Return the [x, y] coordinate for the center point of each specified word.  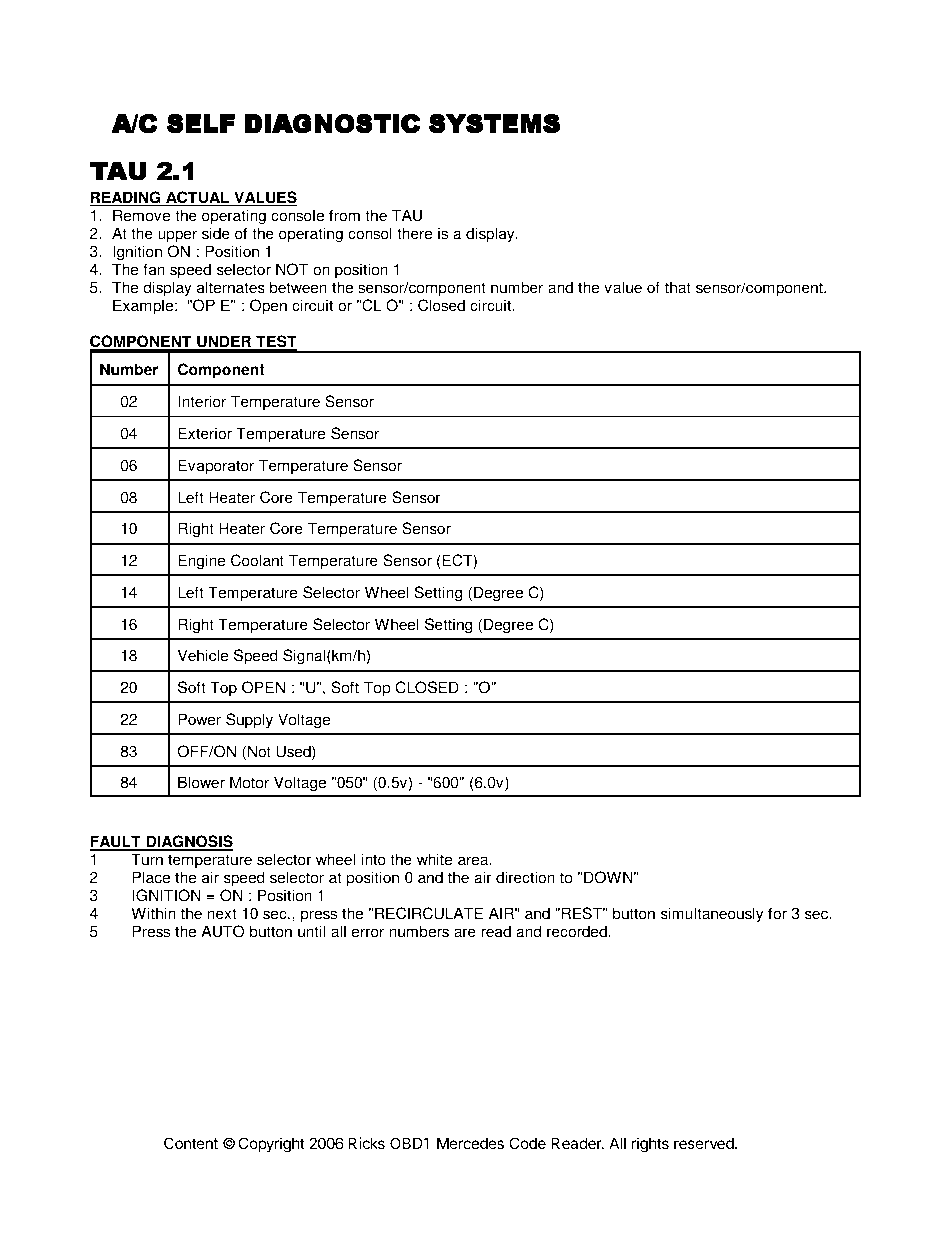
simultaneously [712, 915]
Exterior [205, 433]
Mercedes [470, 1143]
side [216, 233]
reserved [705, 1143]
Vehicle [203, 655]
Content [191, 1143]
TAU [407, 215]
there [415, 233]
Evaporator [216, 467]
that [678, 287]
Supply [249, 721]
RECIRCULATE [429, 913]
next [222, 914]
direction [525, 877]
